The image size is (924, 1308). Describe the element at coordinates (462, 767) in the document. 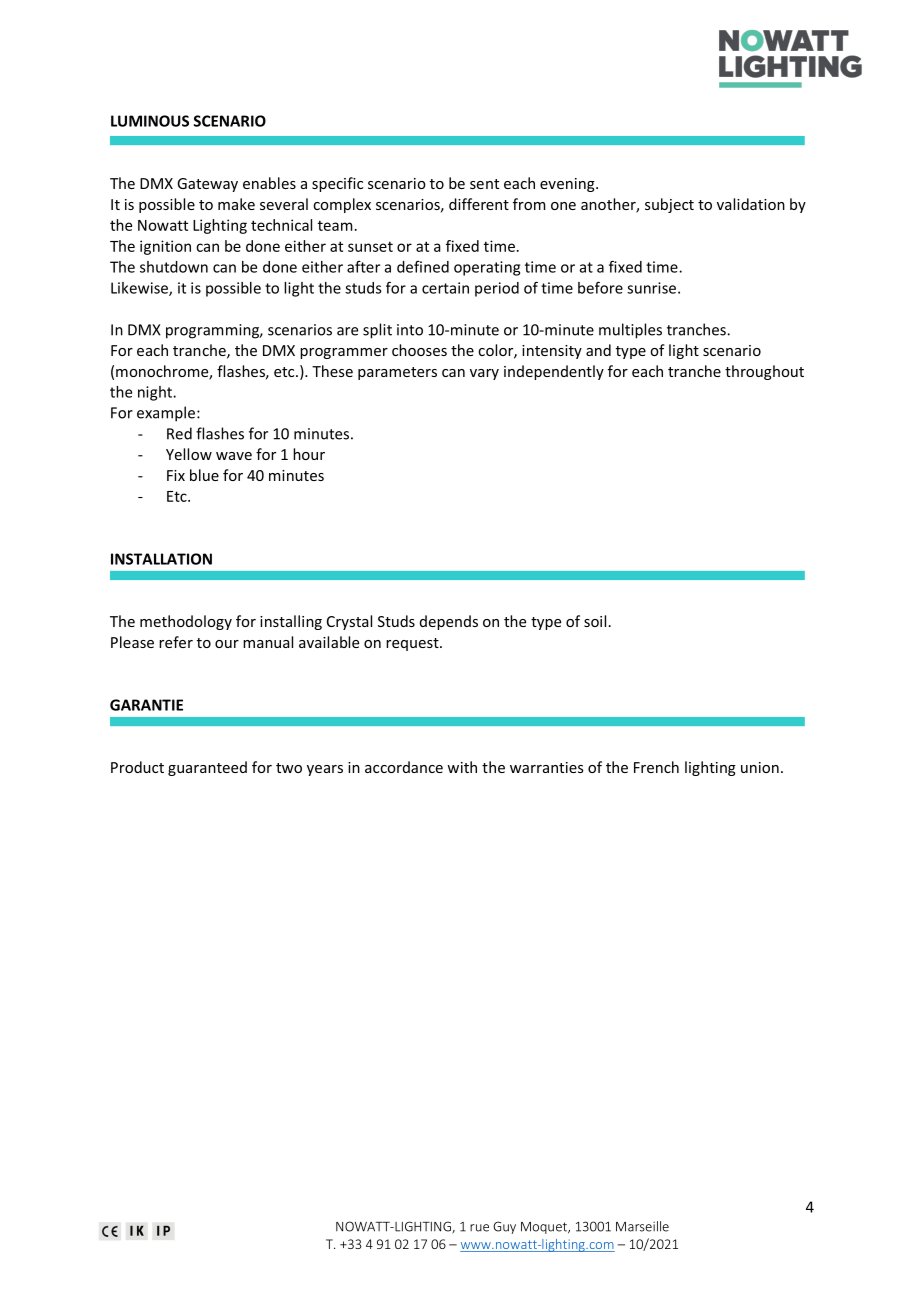

I see `with` at that location.
